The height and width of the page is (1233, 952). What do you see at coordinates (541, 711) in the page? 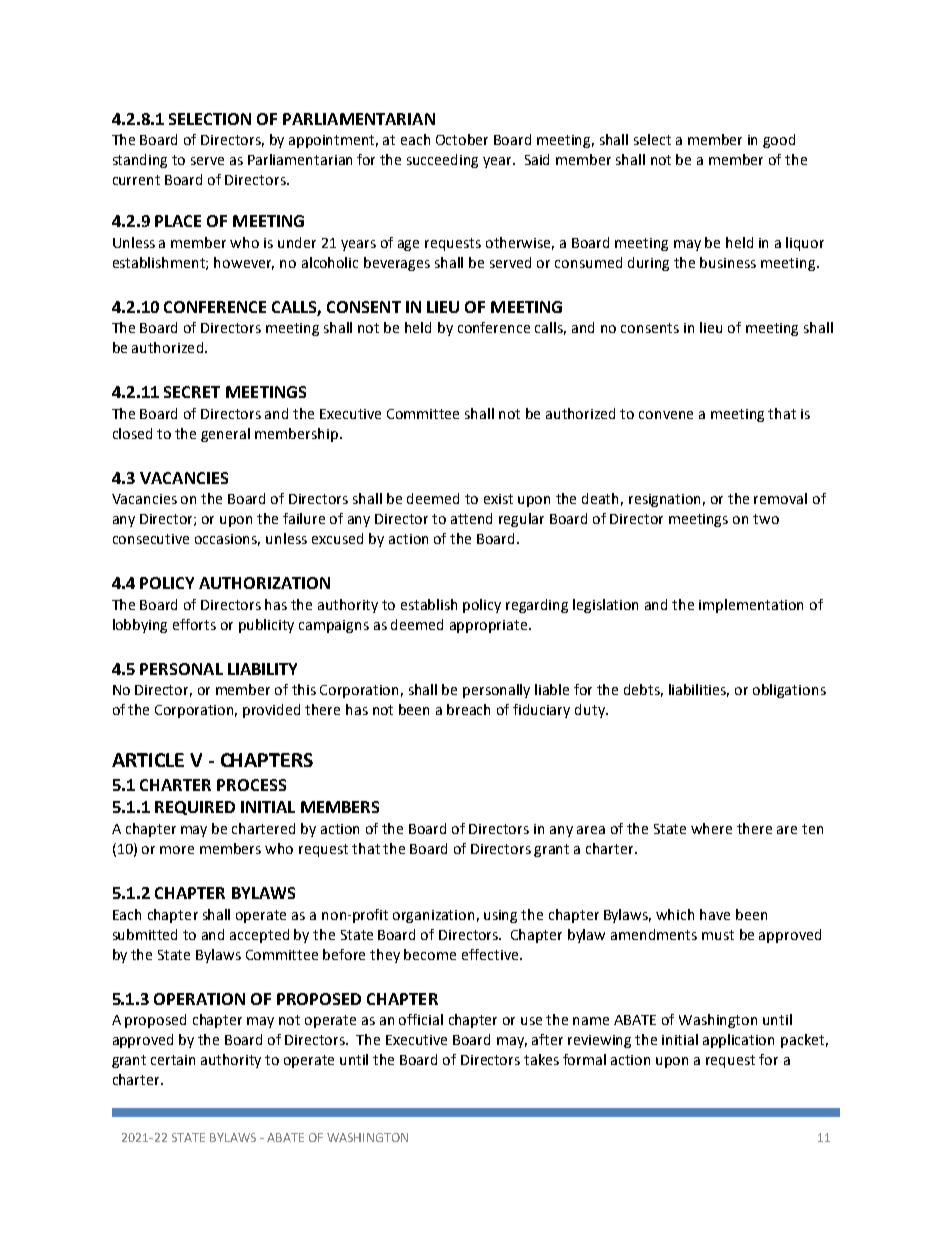
I see `fiduciary` at bounding box center [541, 711].
